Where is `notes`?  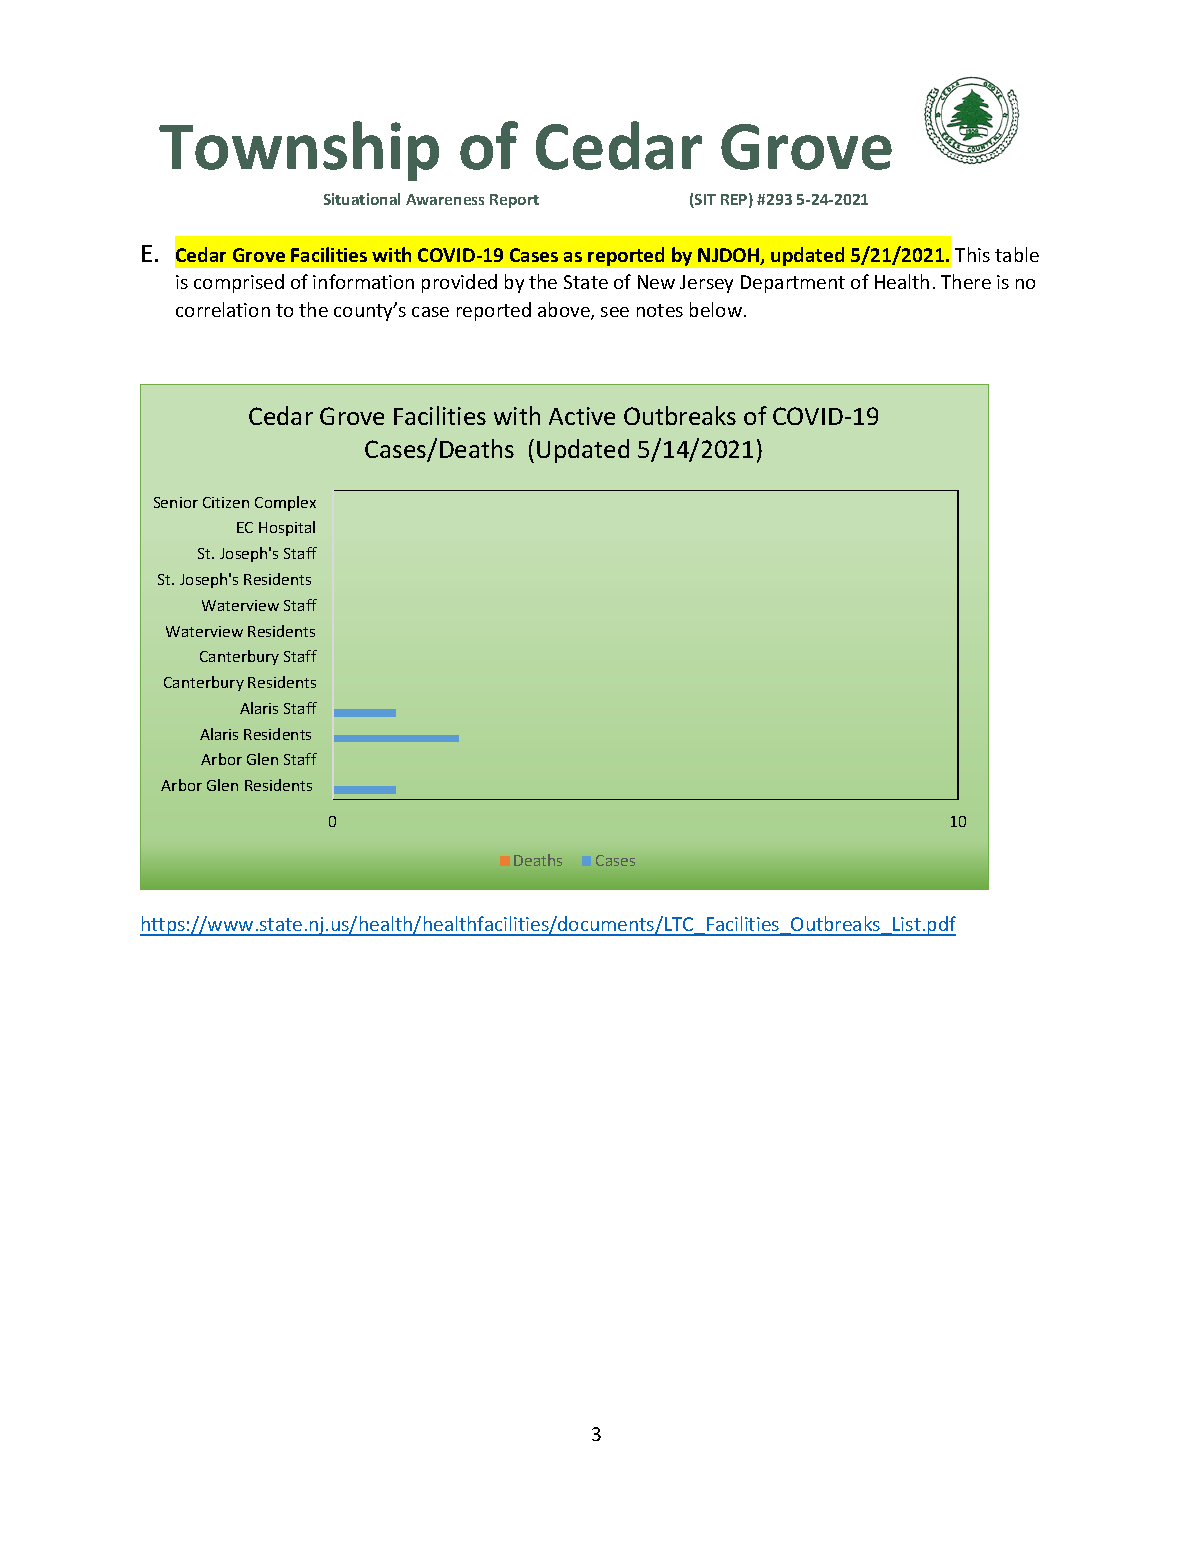
notes is located at coordinates (660, 310).
